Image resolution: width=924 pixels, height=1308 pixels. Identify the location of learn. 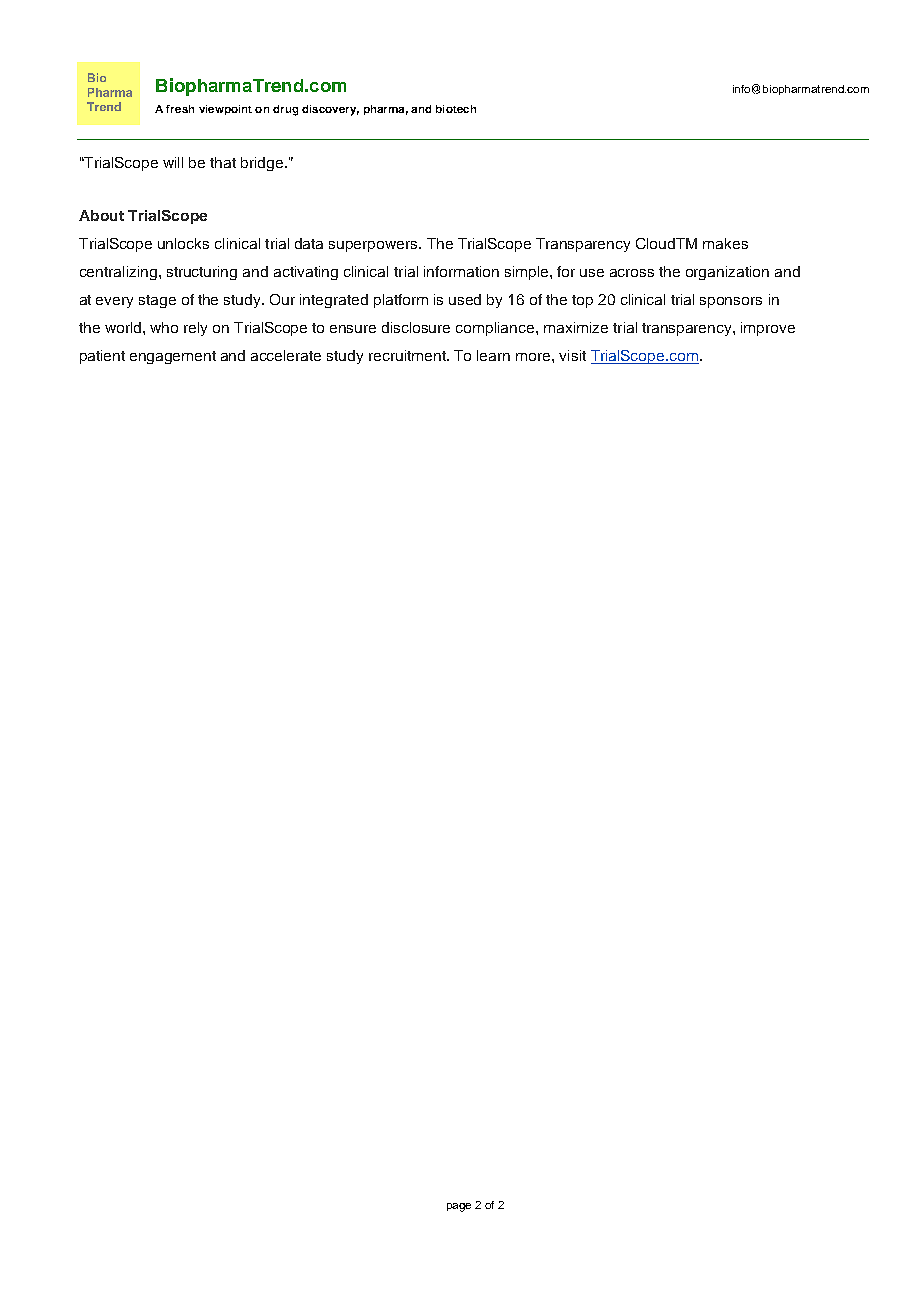
(493, 355).
